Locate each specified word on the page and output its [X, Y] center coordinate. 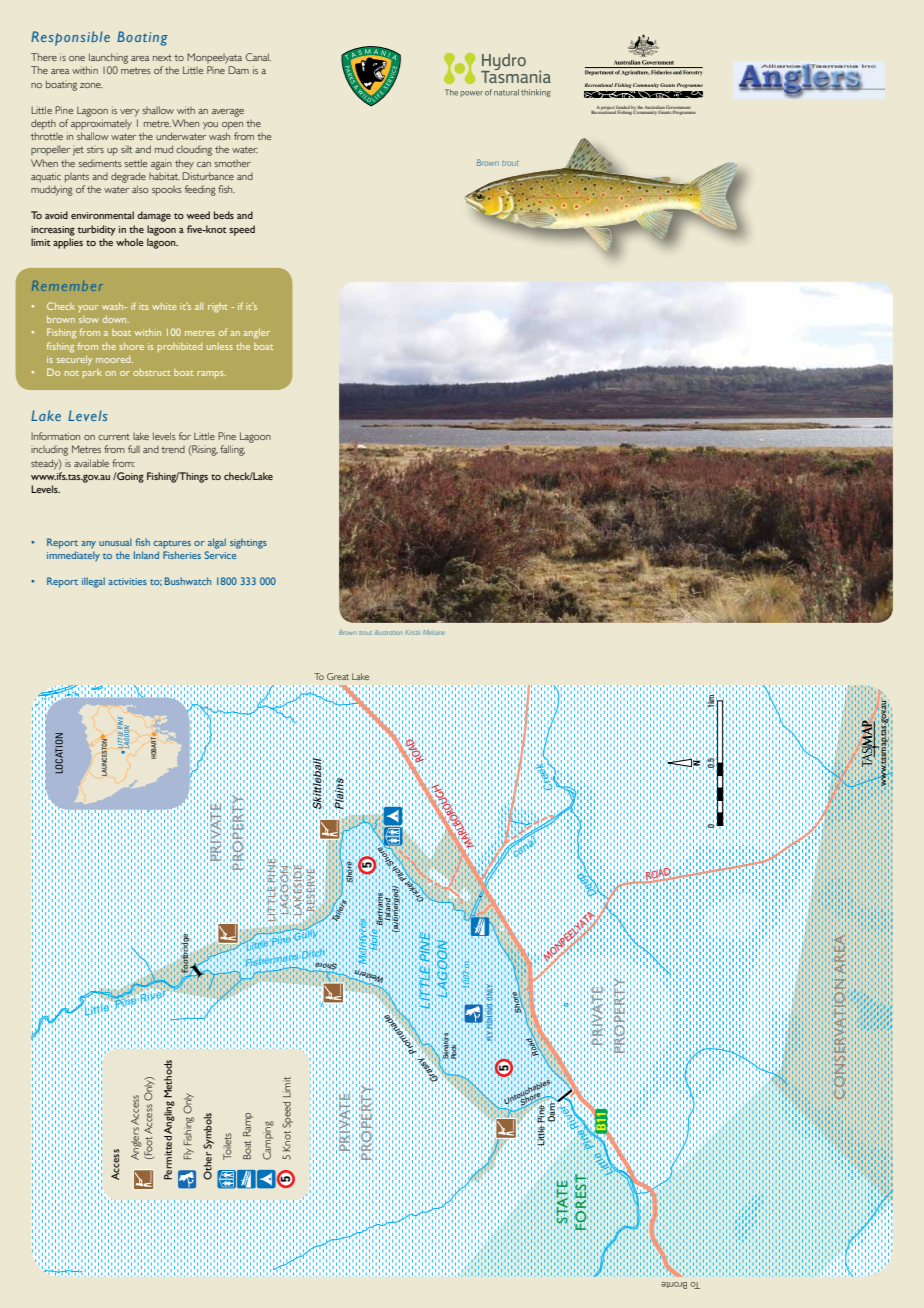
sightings [248, 543]
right [218, 308]
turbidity [97, 230]
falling [232, 450]
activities [128, 581]
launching [108, 58]
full [134, 449]
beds [224, 215]
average [228, 113]
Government [678, 108]
